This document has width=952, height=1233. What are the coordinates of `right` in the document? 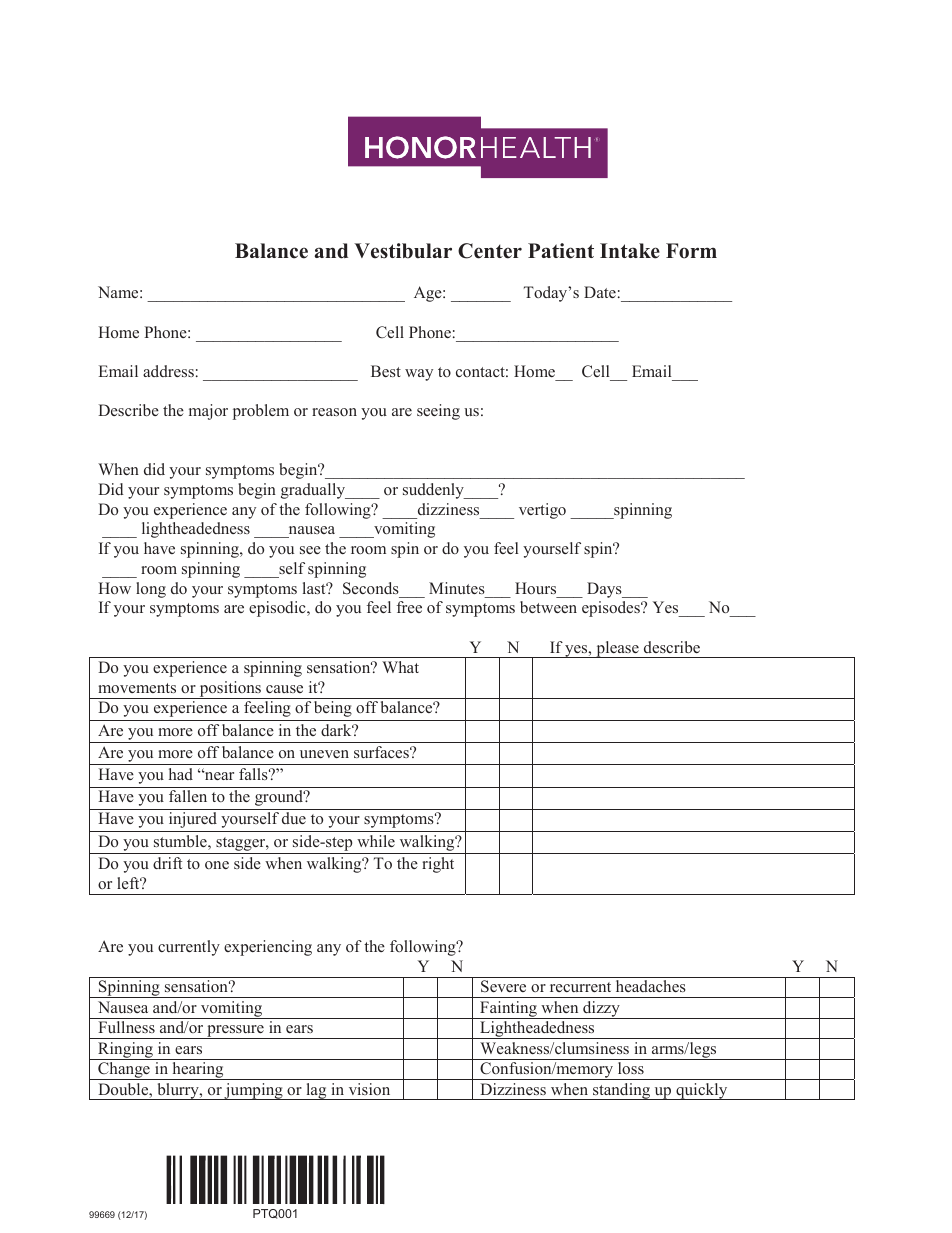 It's located at (438, 865).
